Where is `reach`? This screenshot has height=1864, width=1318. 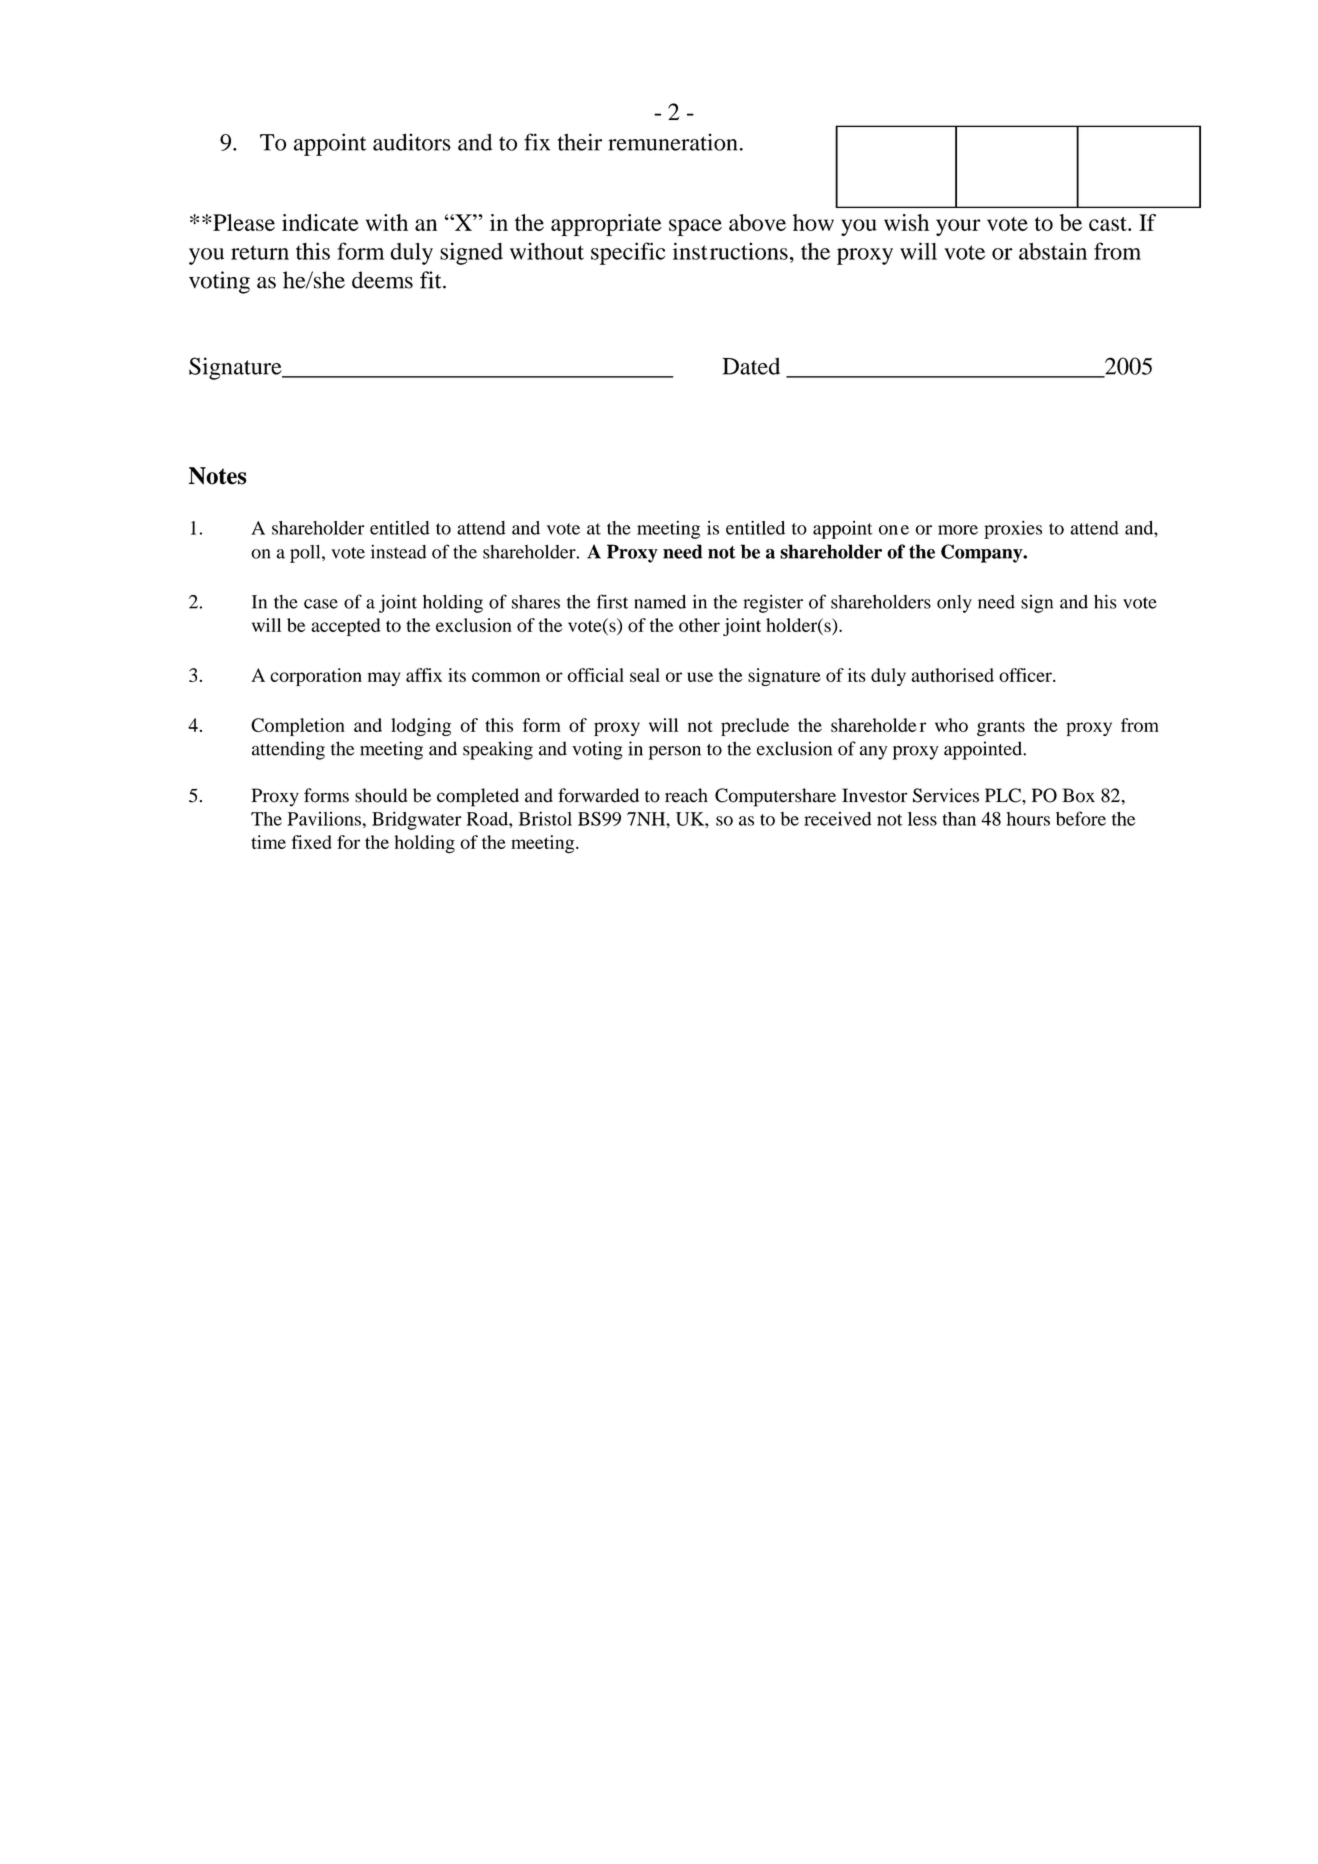 reach is located at coordinates (686, 795).
